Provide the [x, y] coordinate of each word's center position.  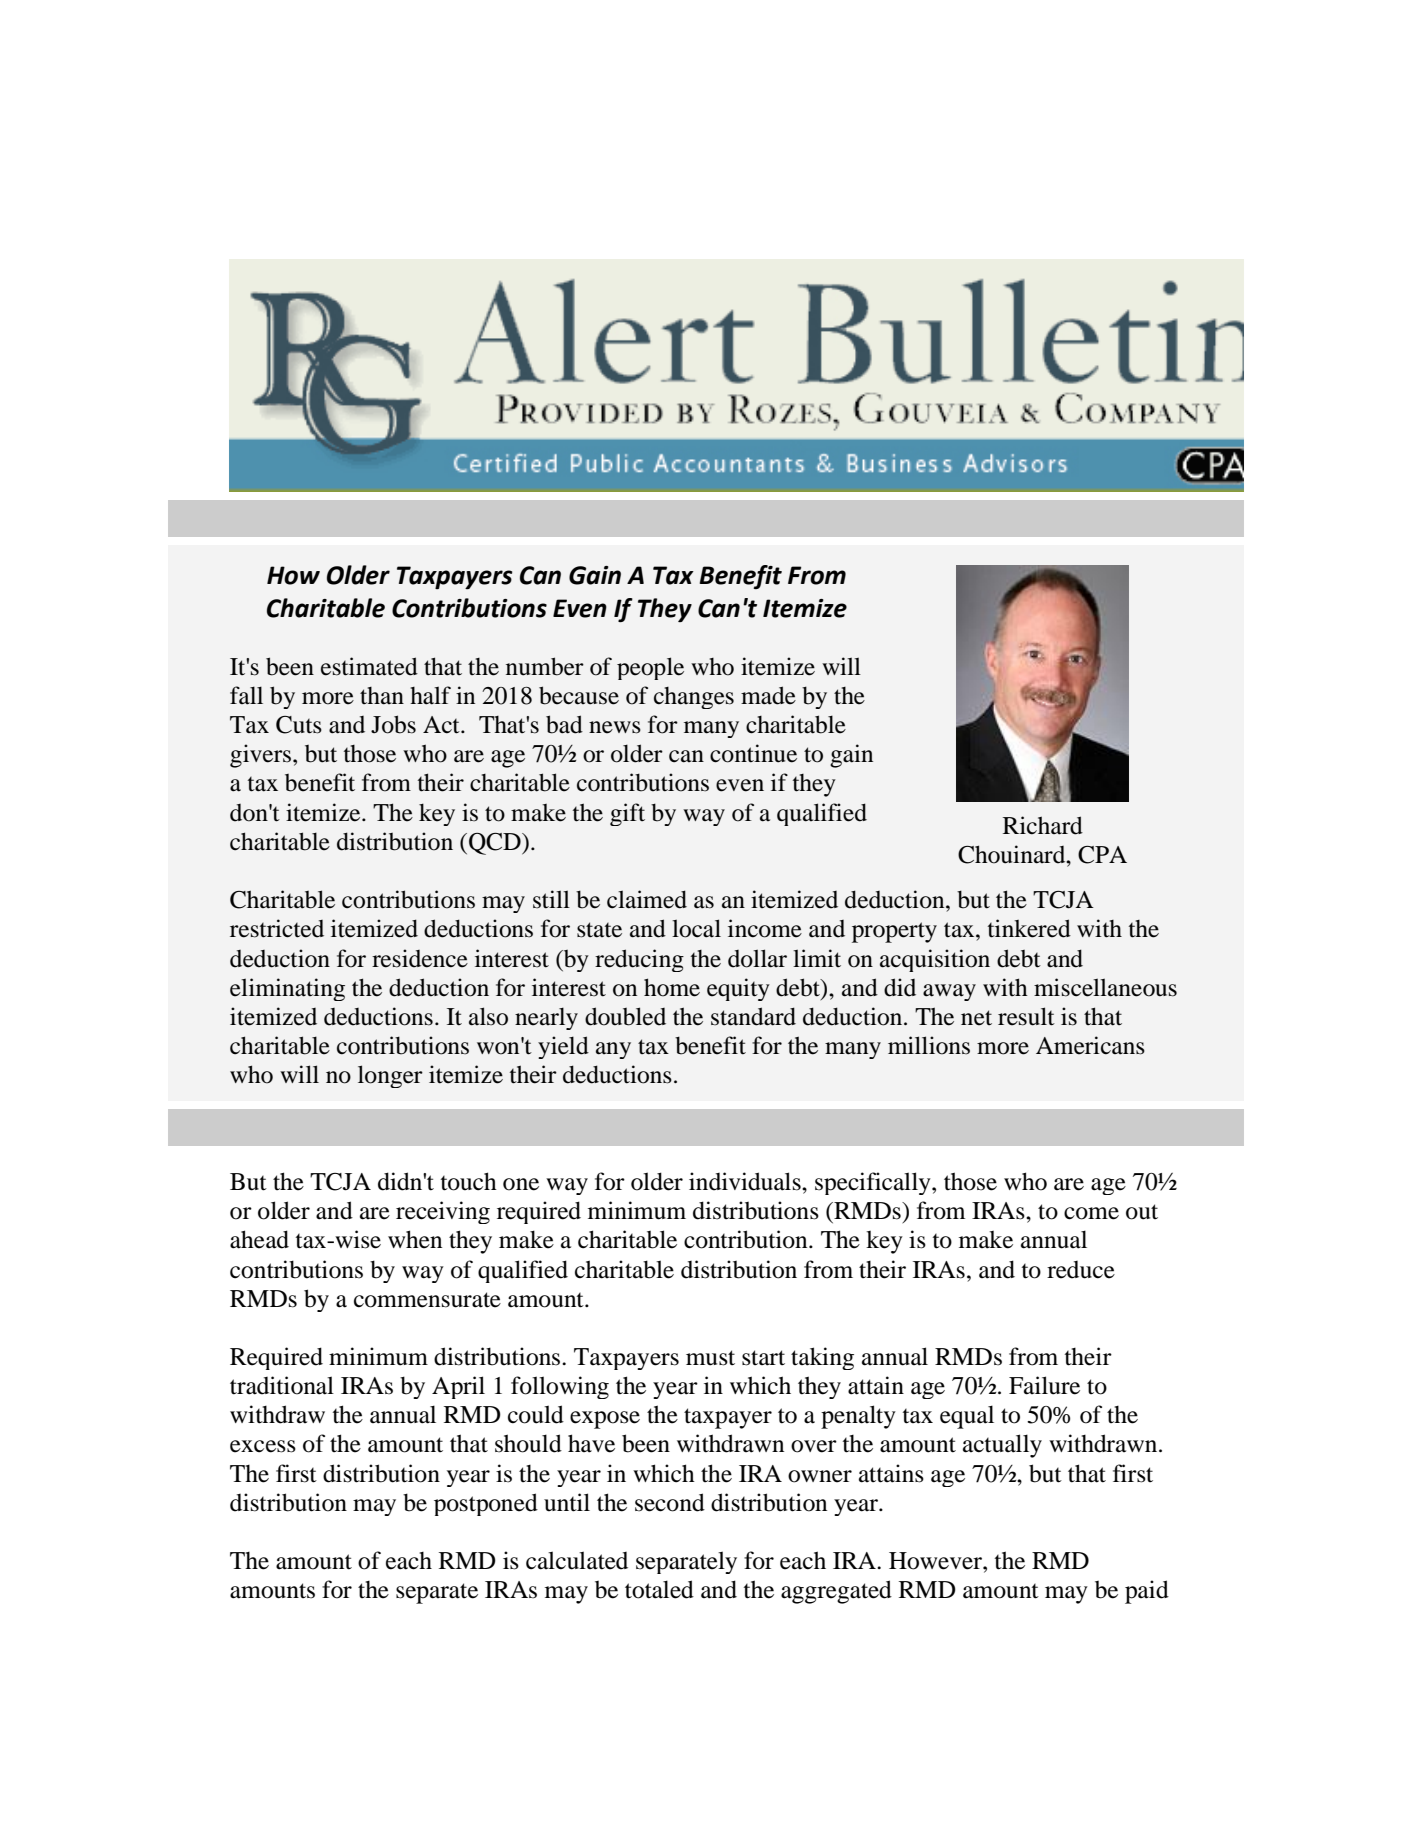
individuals [746, 1181]
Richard [1043, 825]
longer [390, 1076]
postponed [486, 1504]
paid [1147, 1592]
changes [694, 698]
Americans [1090, 1045]
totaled [659, 1589]
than [382, 696]
